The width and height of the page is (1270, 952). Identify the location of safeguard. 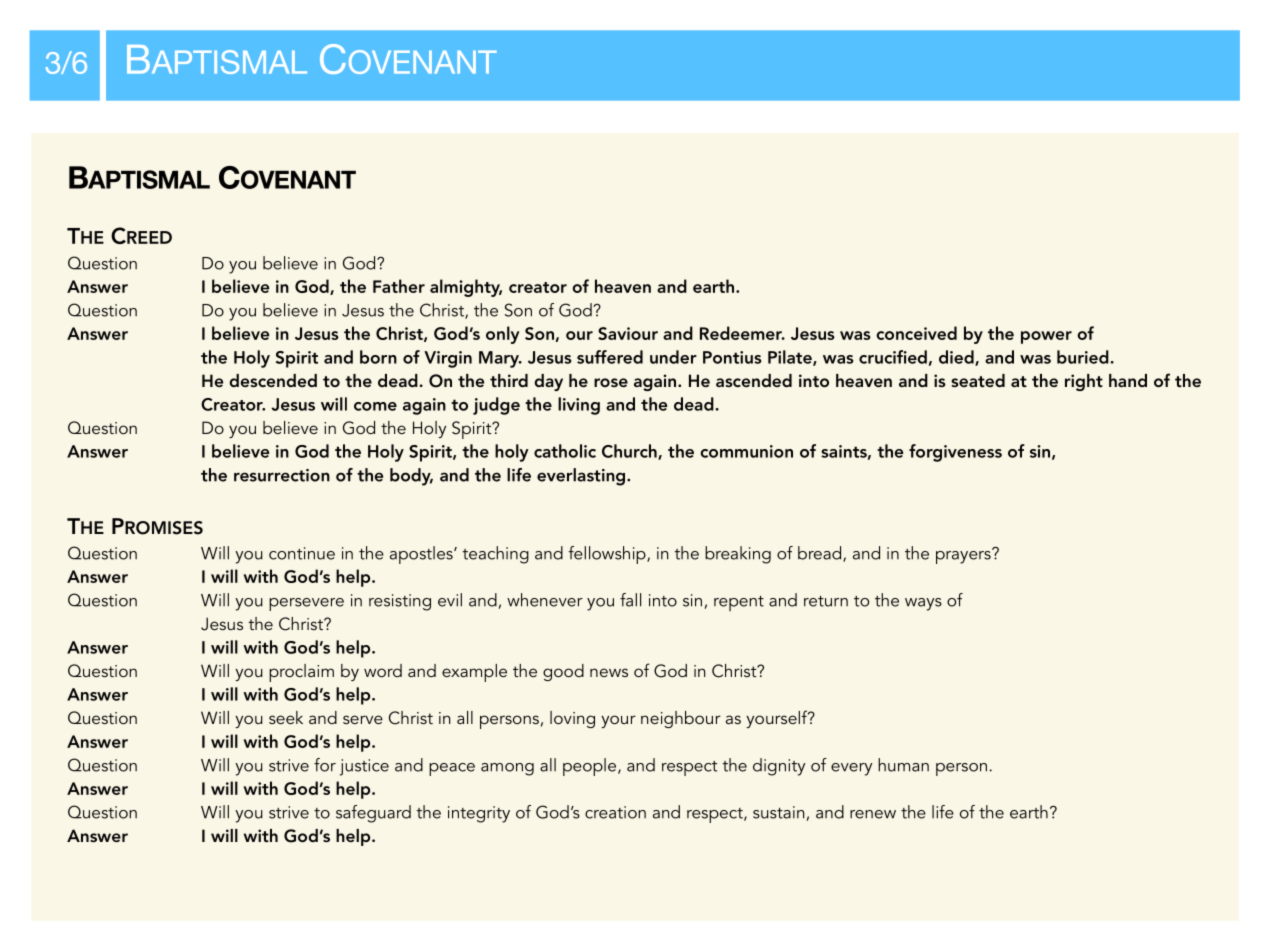
(373, 814).
